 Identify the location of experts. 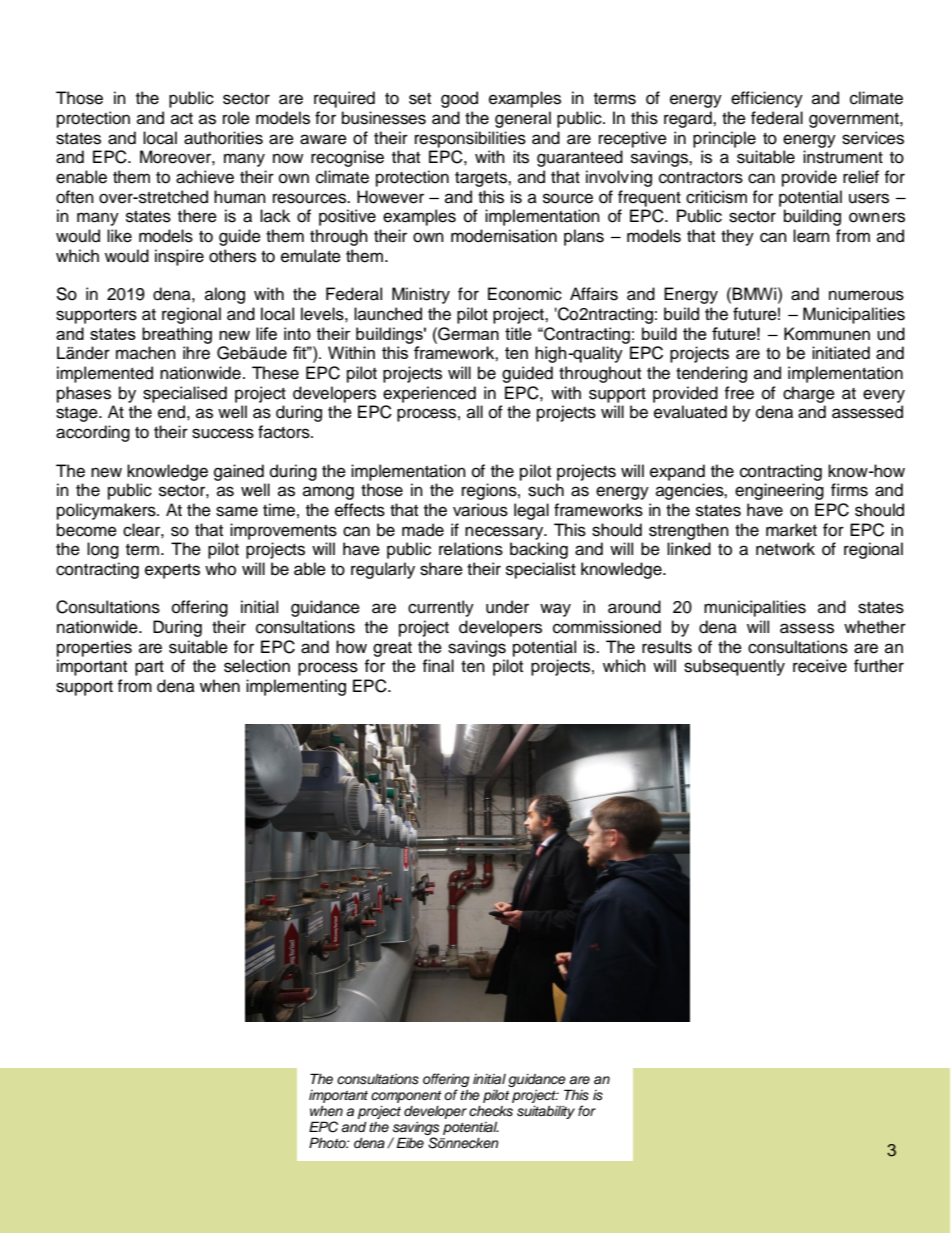
(172, 571).
